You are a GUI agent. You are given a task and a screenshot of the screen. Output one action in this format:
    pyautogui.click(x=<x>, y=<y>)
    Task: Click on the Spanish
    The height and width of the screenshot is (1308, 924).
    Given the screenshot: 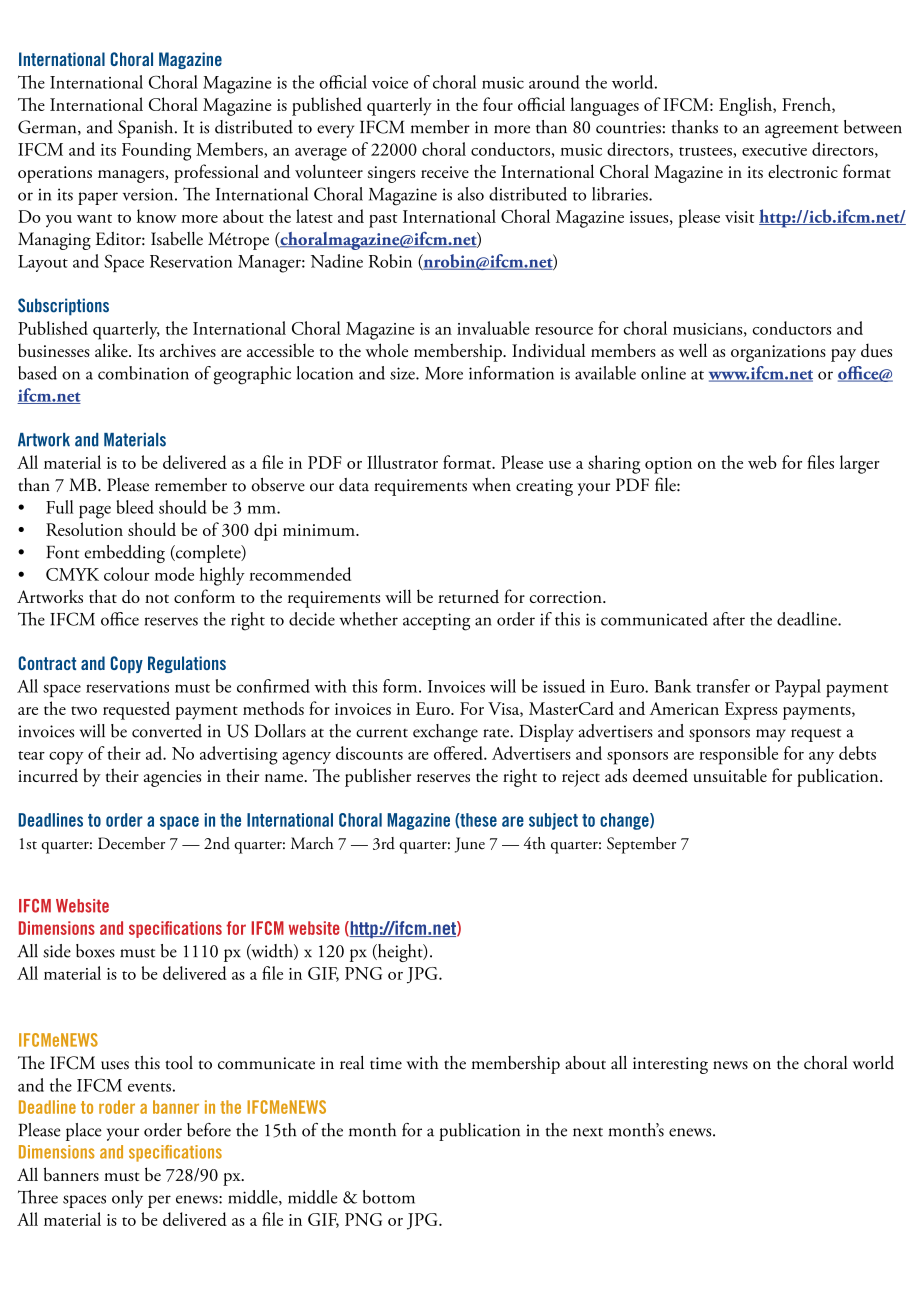 What is the action you would take?
    pyautogui.click(x=147, y=129)
